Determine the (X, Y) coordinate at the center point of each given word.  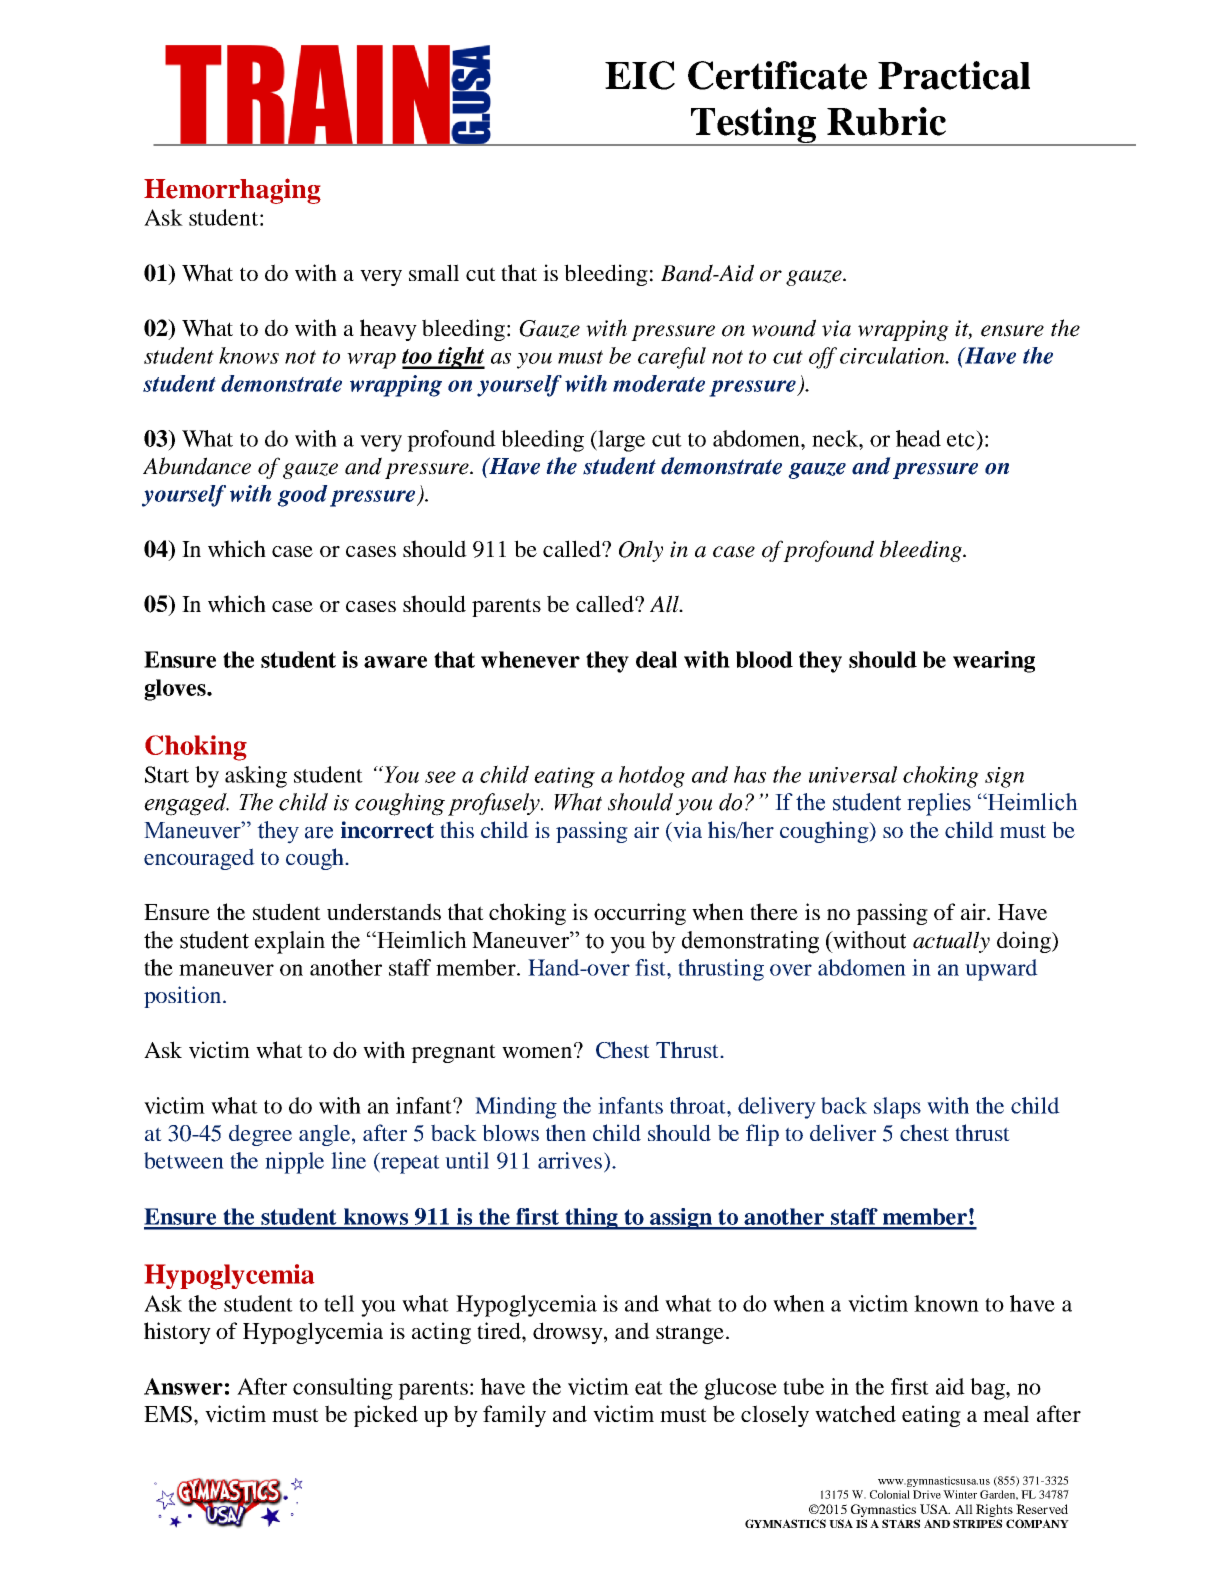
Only (641, 551)
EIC (640, 75)
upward (1001, 970)
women (538, 1052)
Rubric (886, 121)
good (302, 496)
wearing (994, 662)
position (184, 997)
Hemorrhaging (232, 191)
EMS (168, 1414)
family (514, 1416)
